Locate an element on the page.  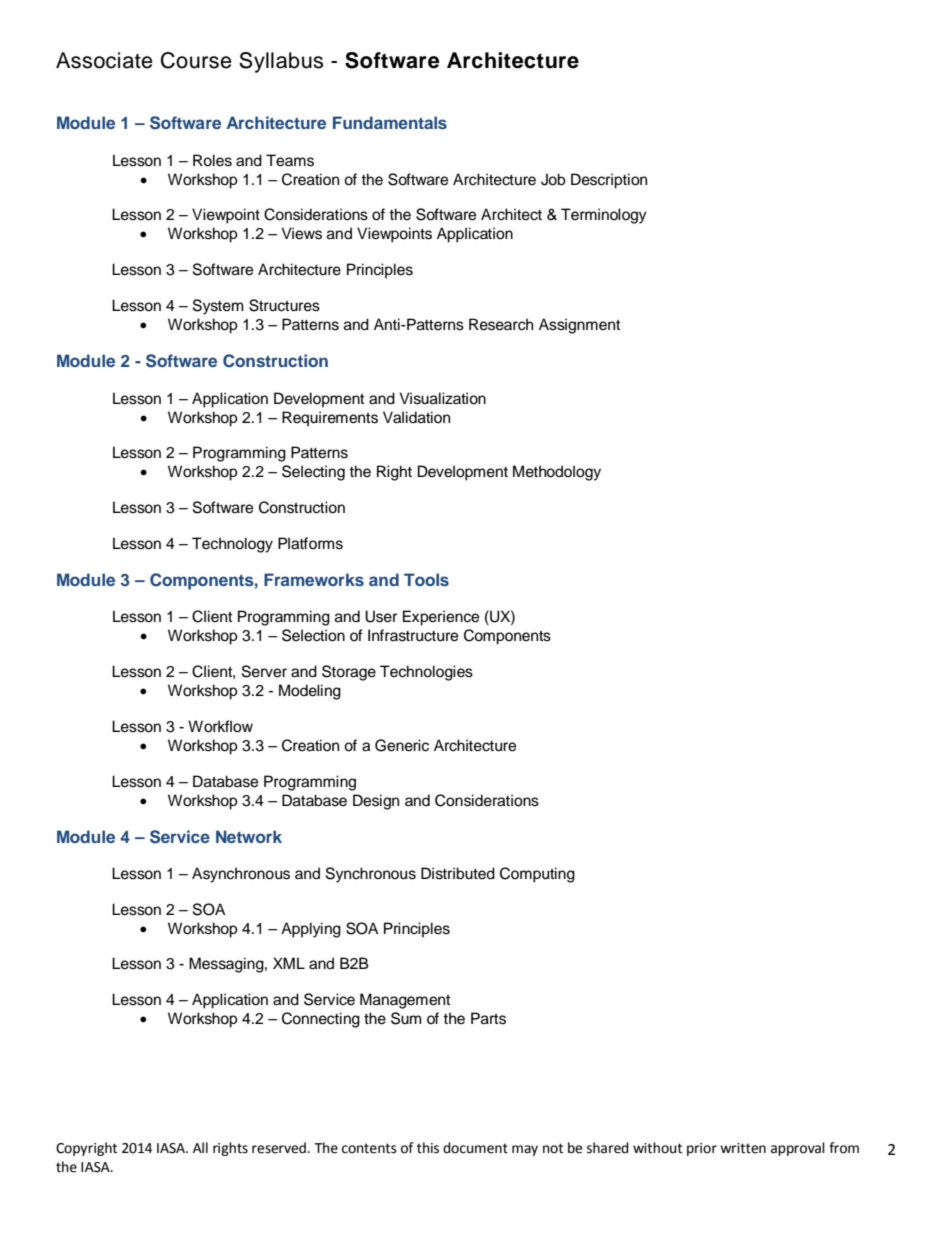
Distributed is located at coordinates (458, 873).
